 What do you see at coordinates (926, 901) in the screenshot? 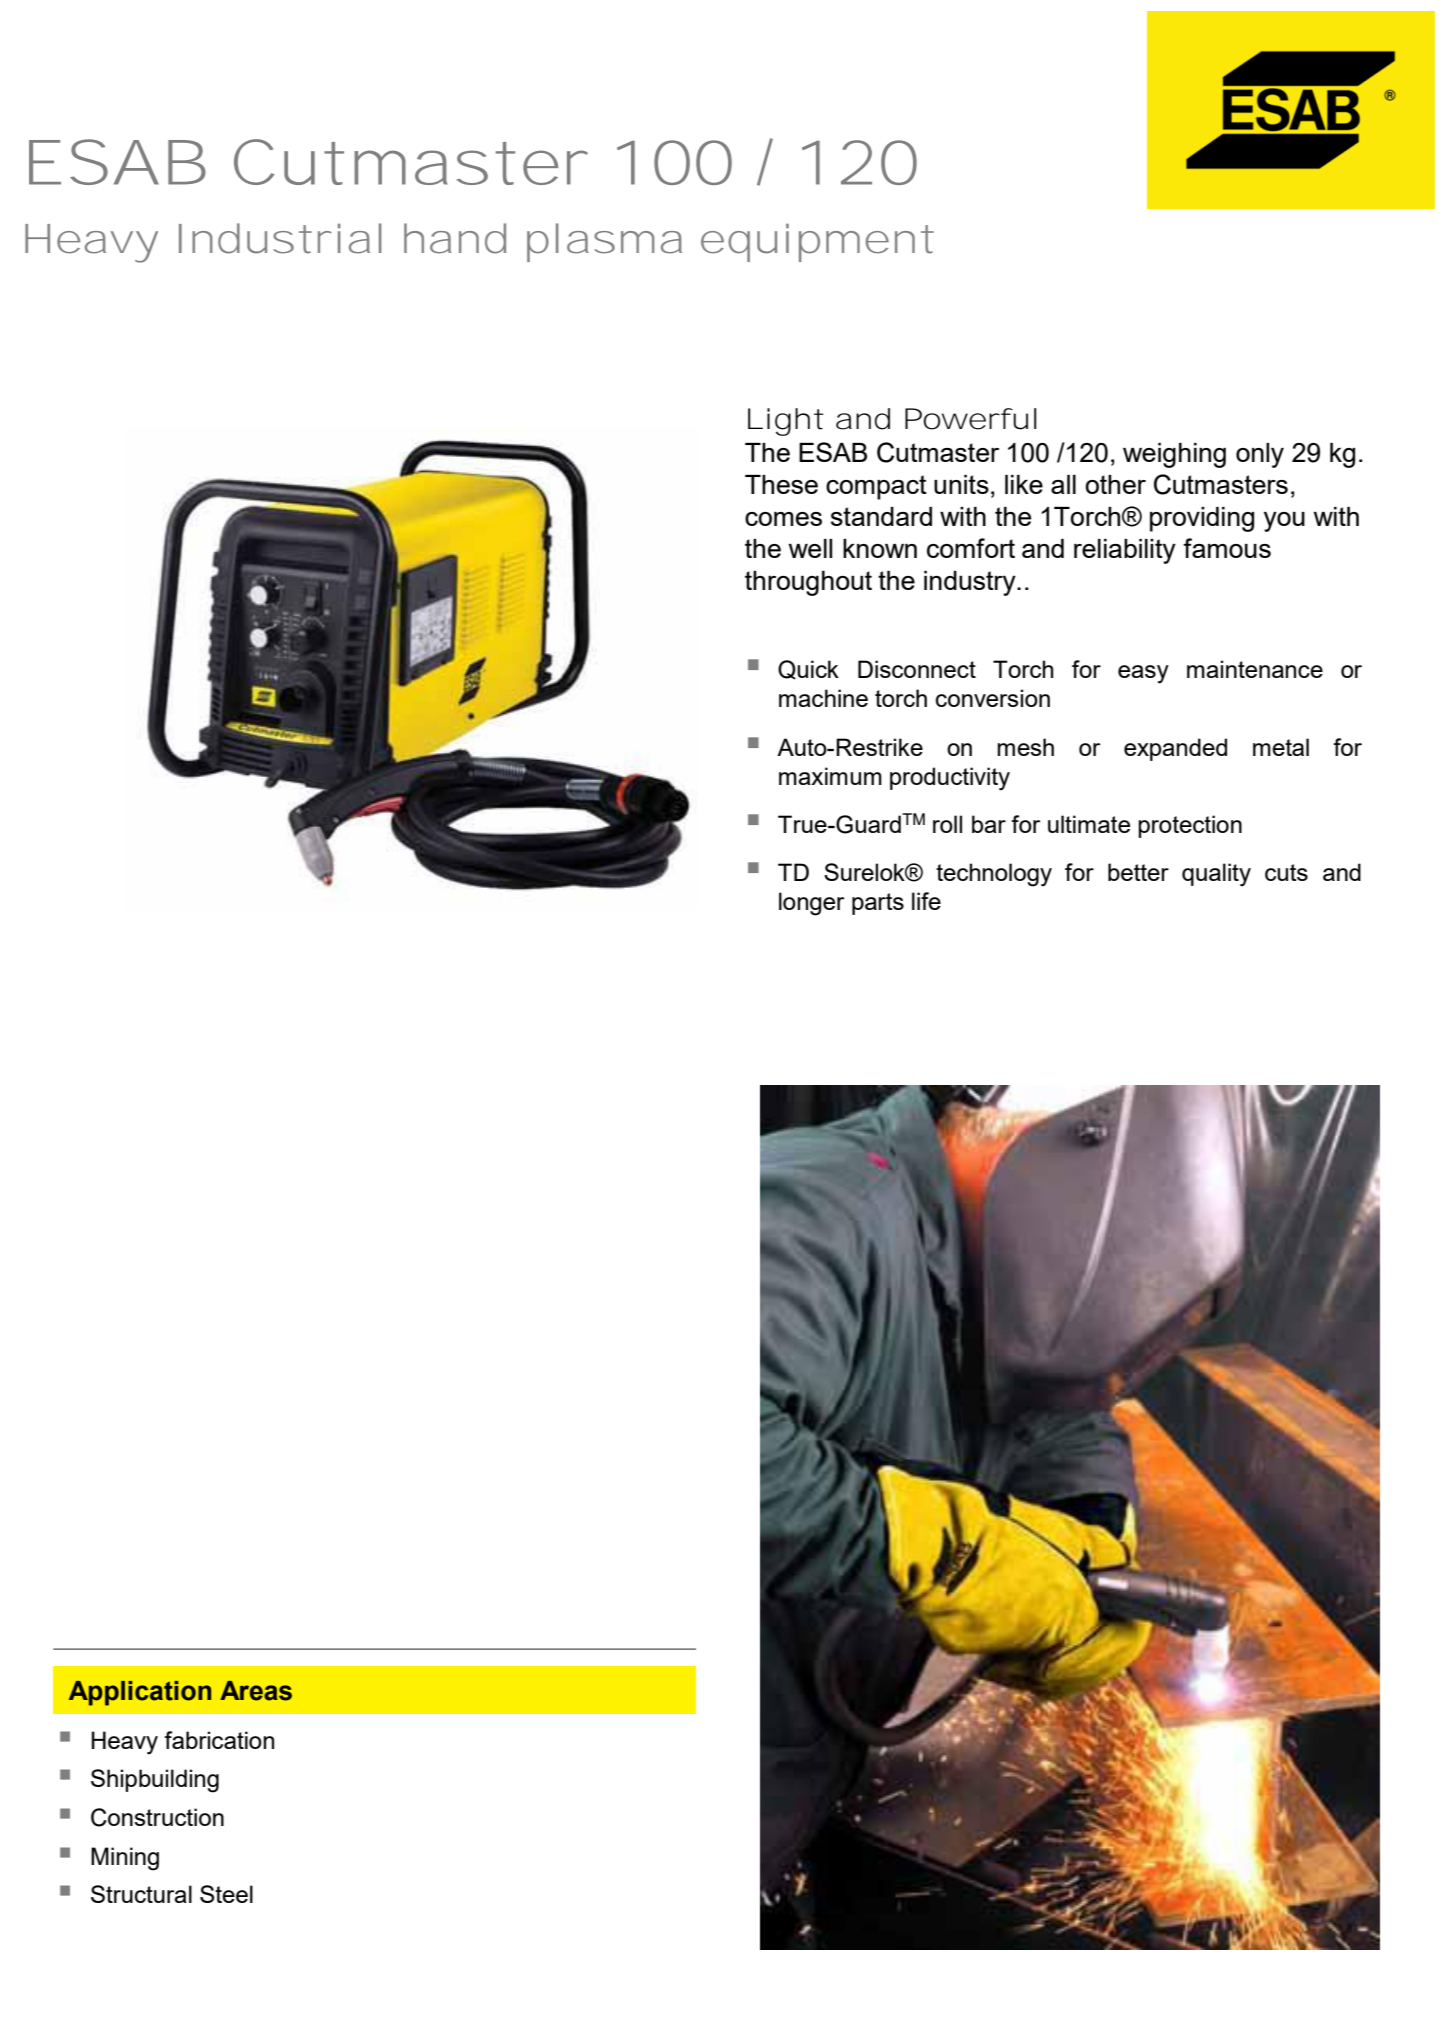
I see `life` at bounding box center [926, 901].
